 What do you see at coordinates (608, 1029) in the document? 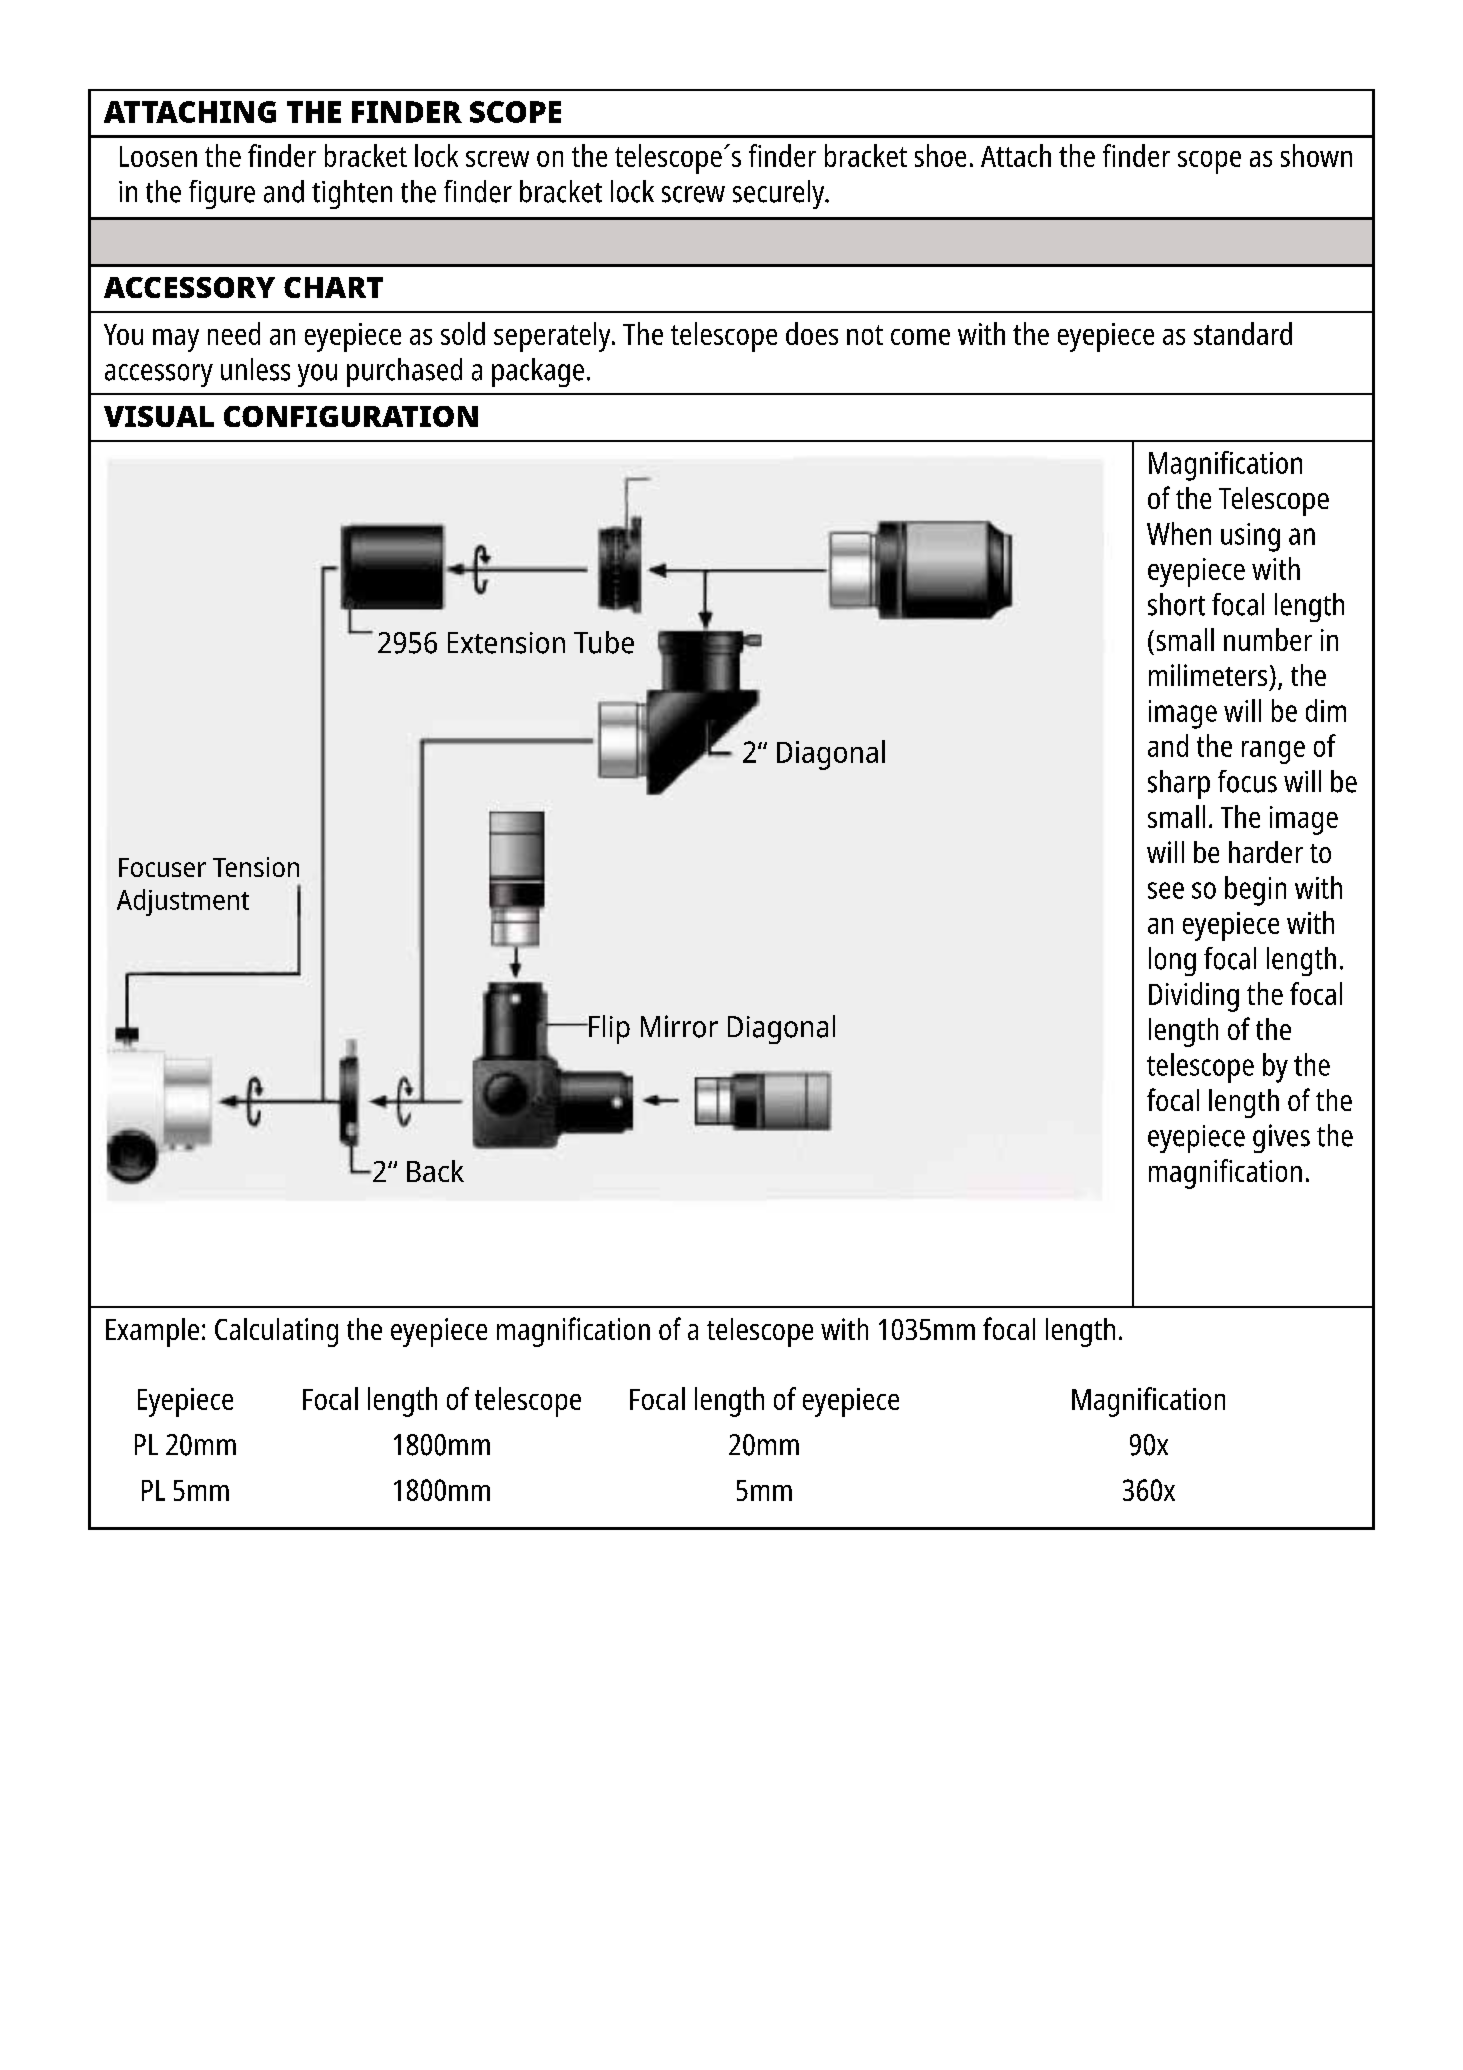
I see `Flip` at bounding box center [608, 1029].
